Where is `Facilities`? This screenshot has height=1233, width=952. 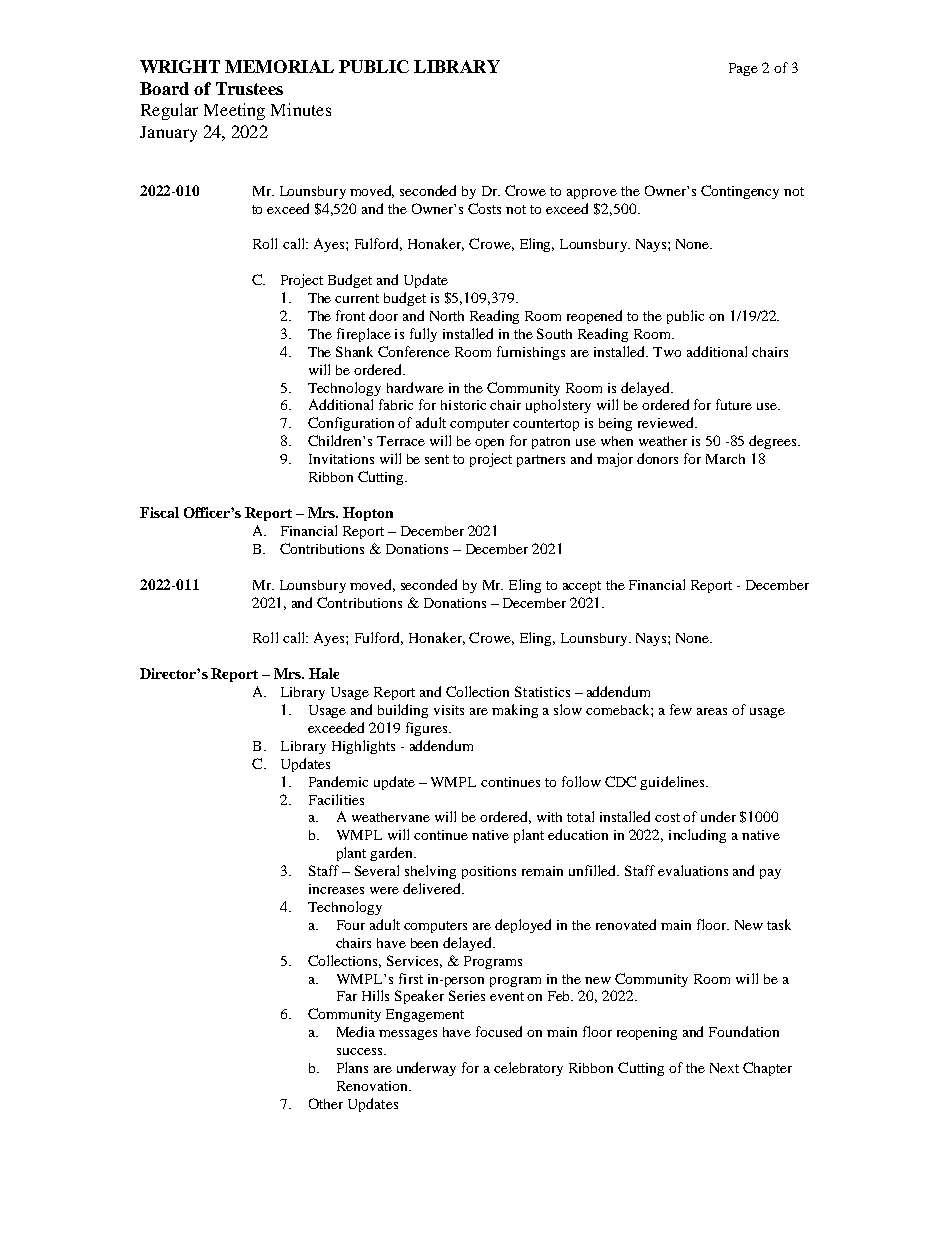 Facilities is located at coordinates (336, 799).
